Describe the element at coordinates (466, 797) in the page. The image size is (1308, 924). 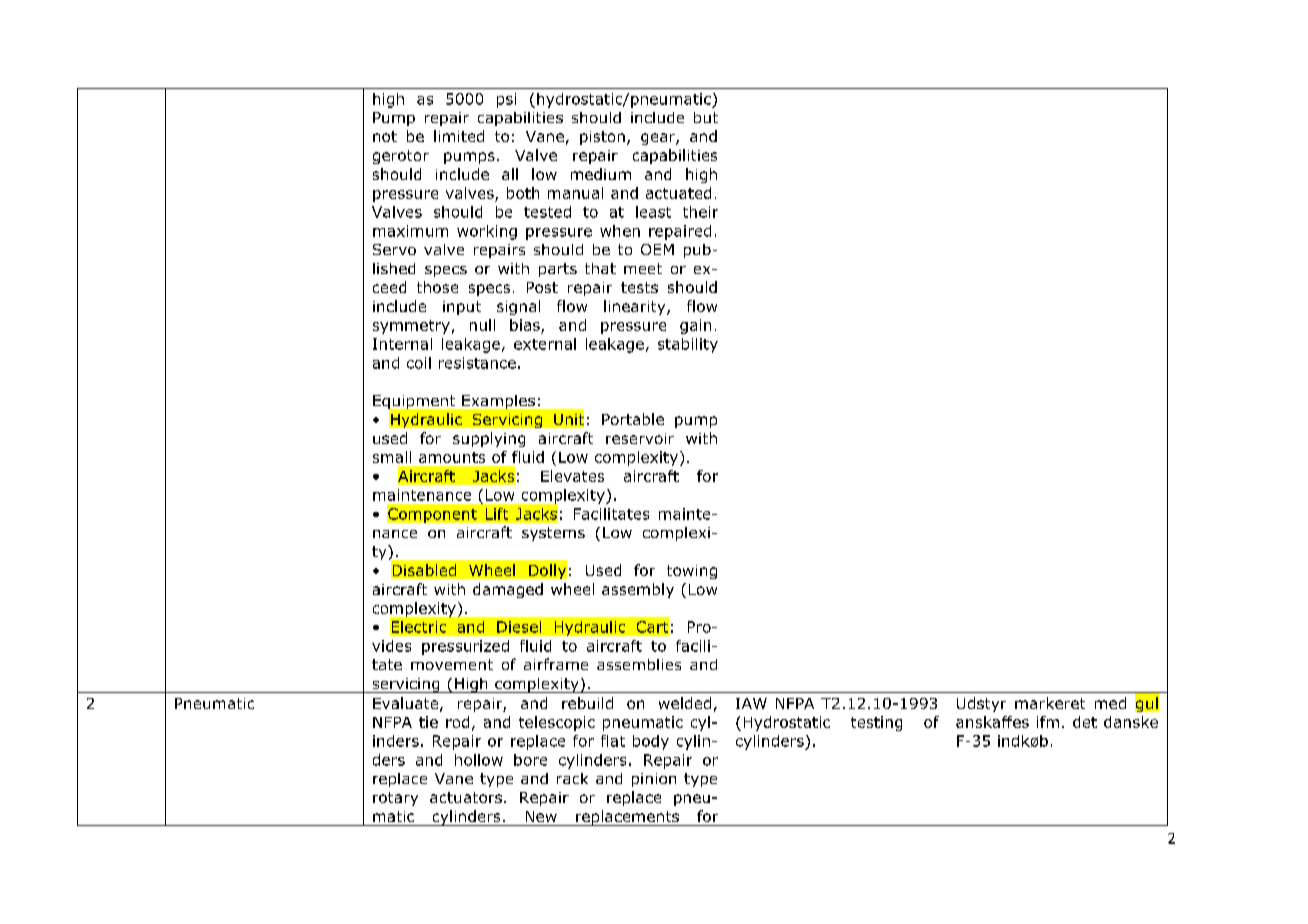
I see `actuators` at that location.
